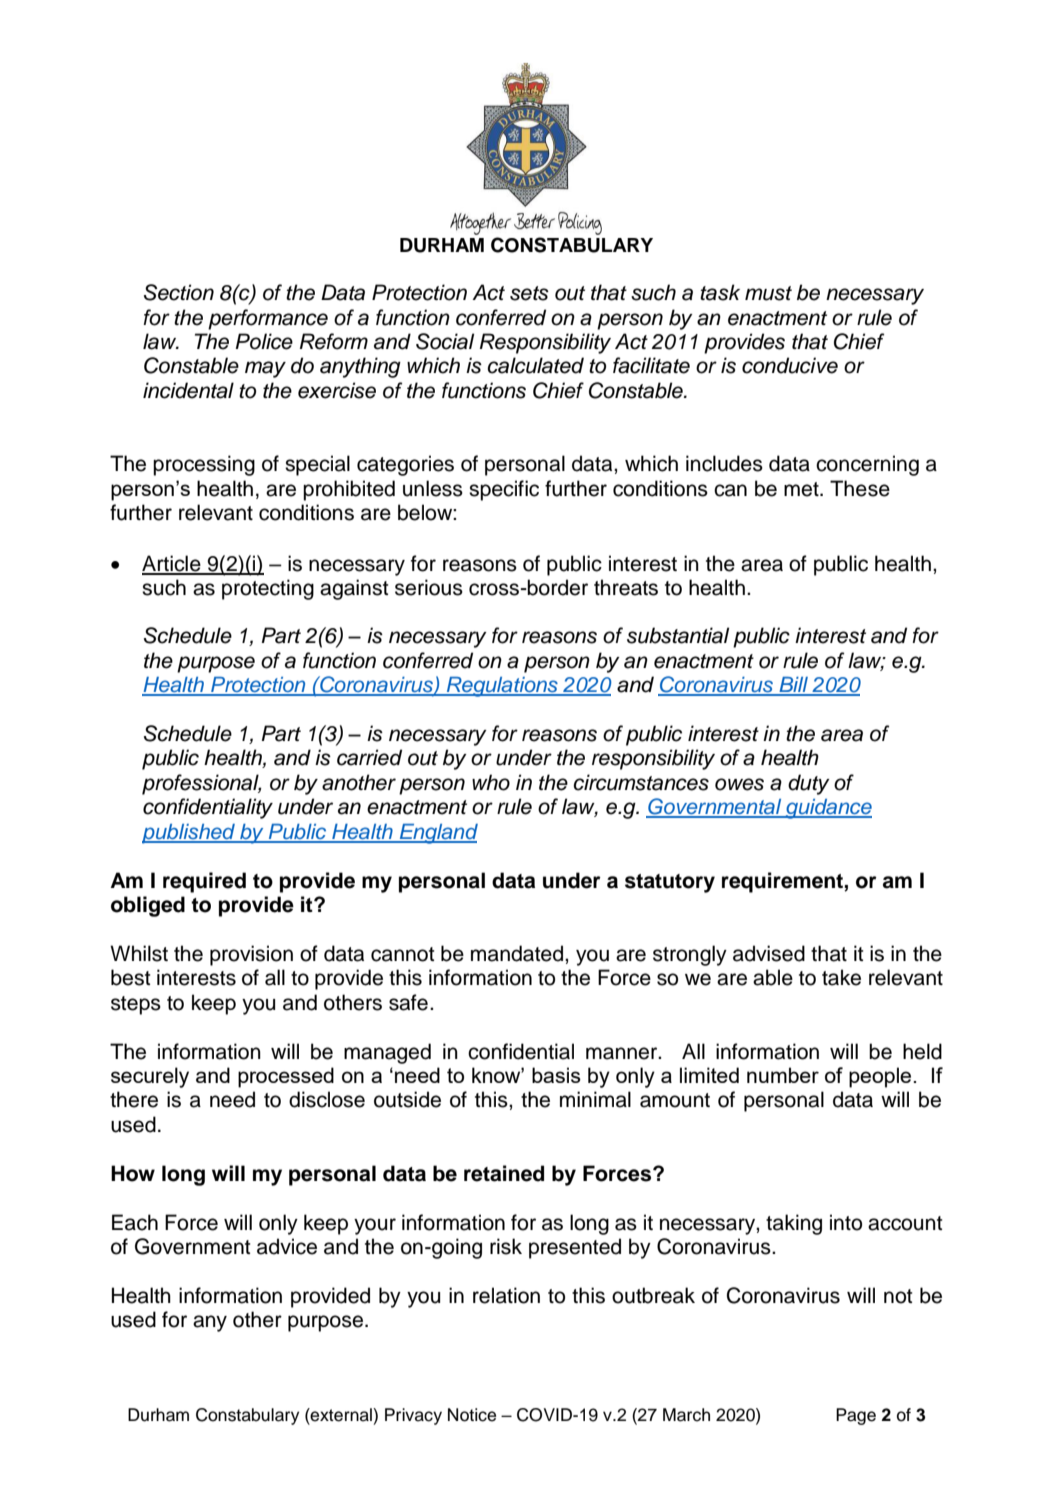  Describe the element at coordinates (341, 1415) in the screenshot. I see `external` at that location.
